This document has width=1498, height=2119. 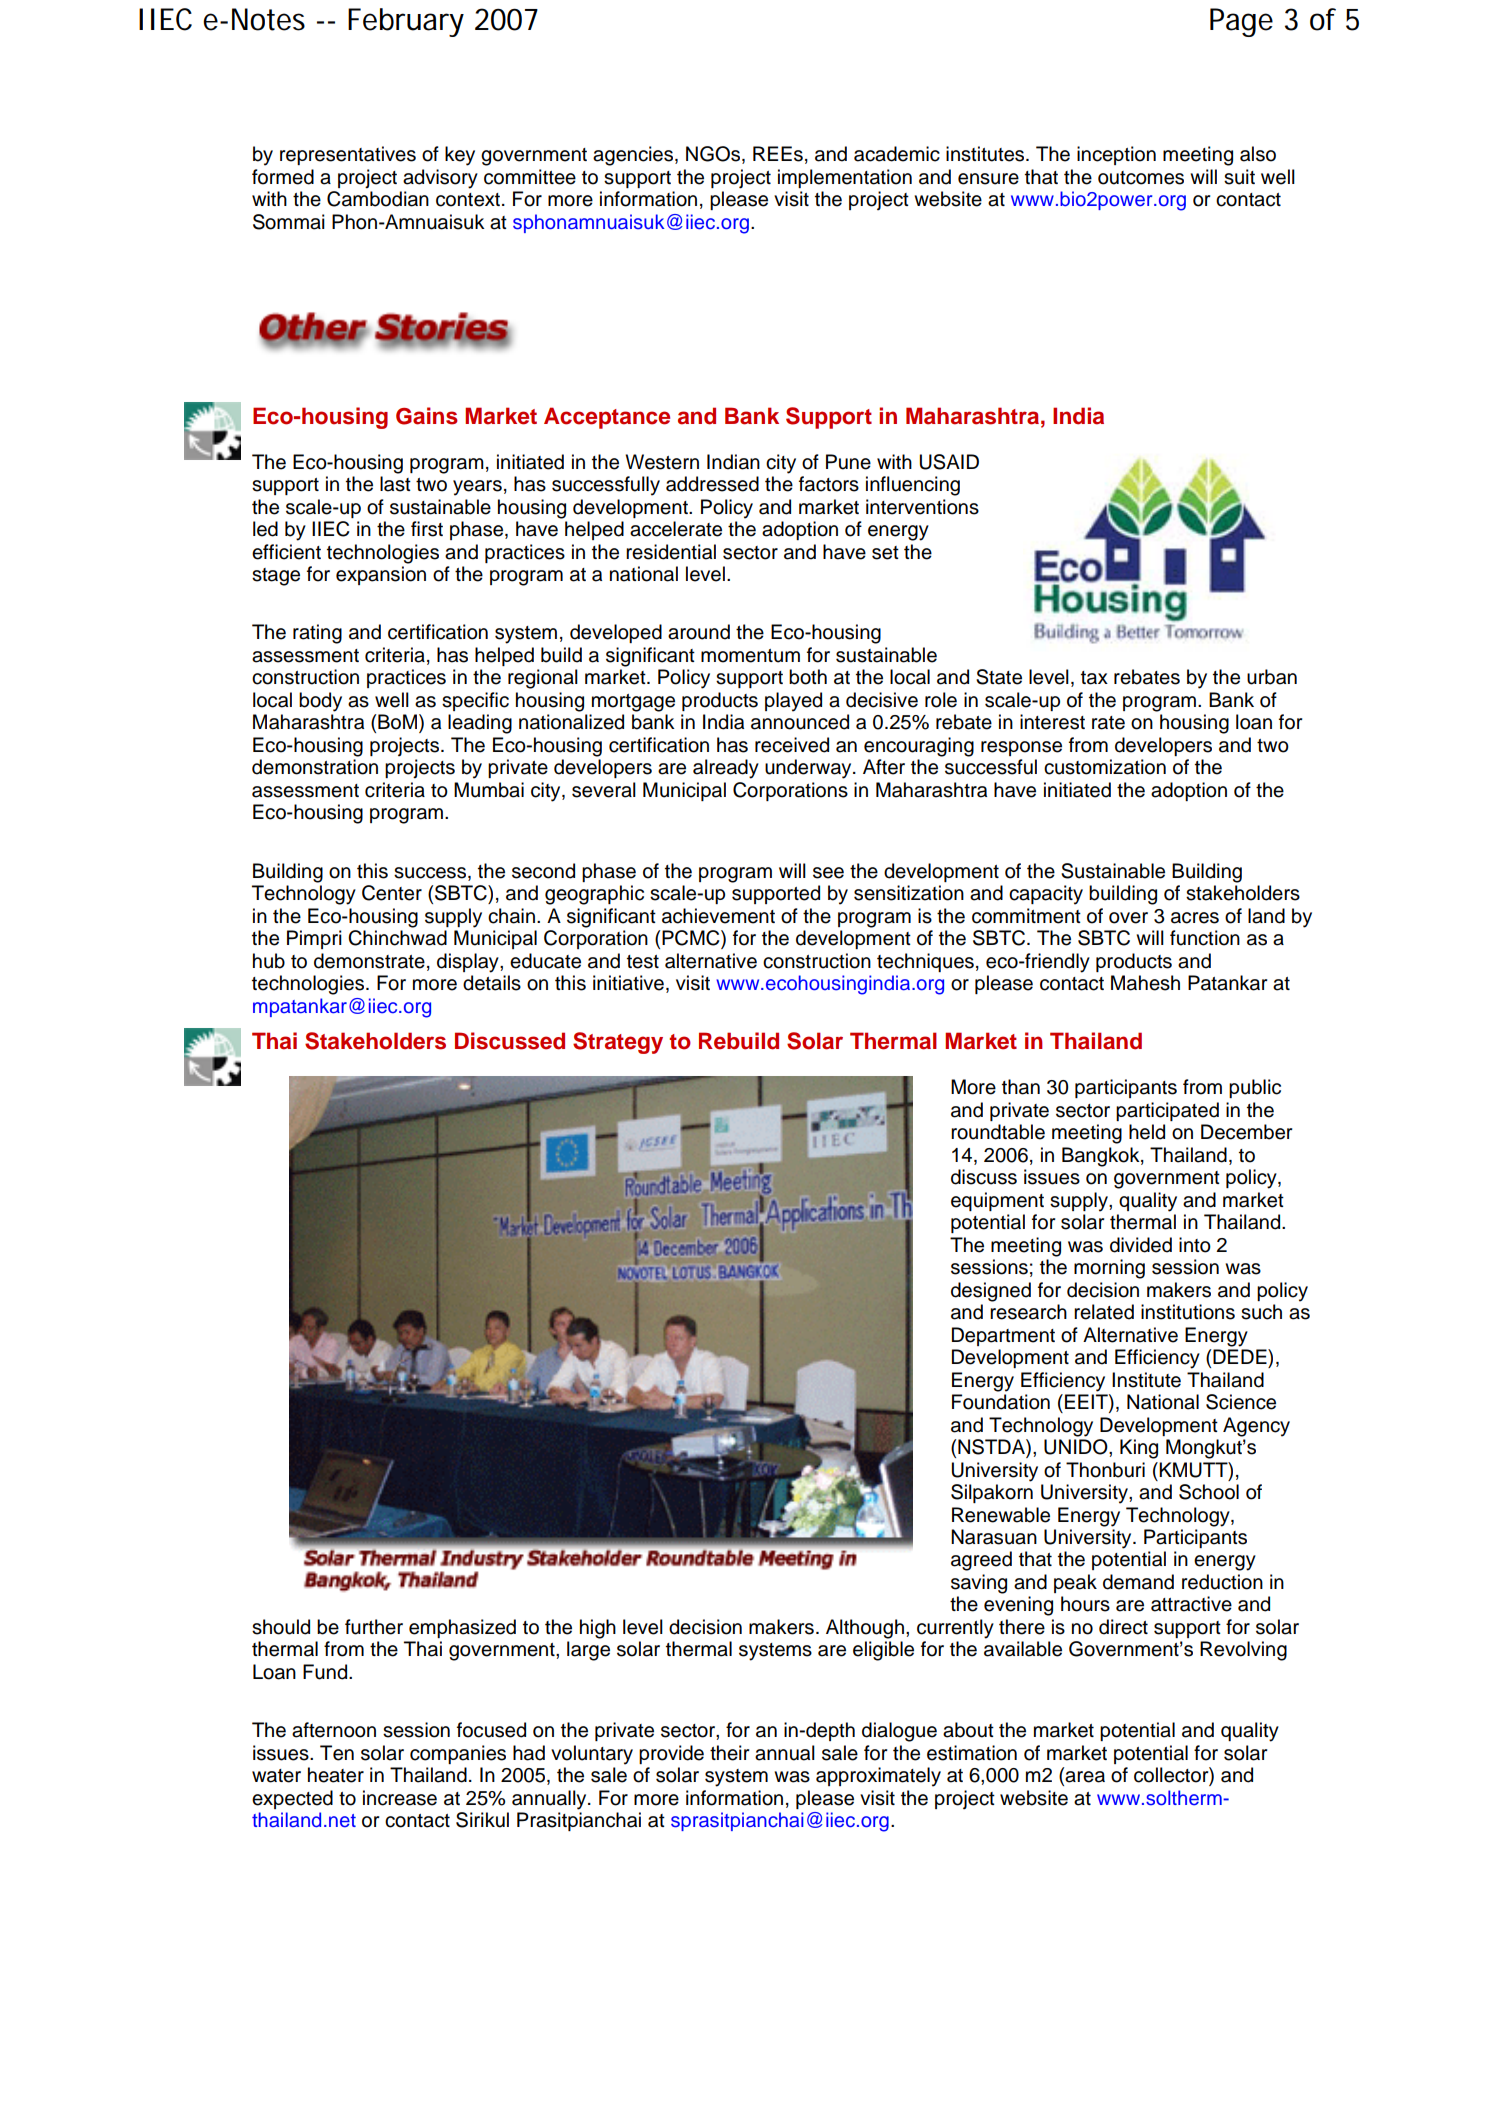 I want to click on area, so click(x=1085, y=1777).
